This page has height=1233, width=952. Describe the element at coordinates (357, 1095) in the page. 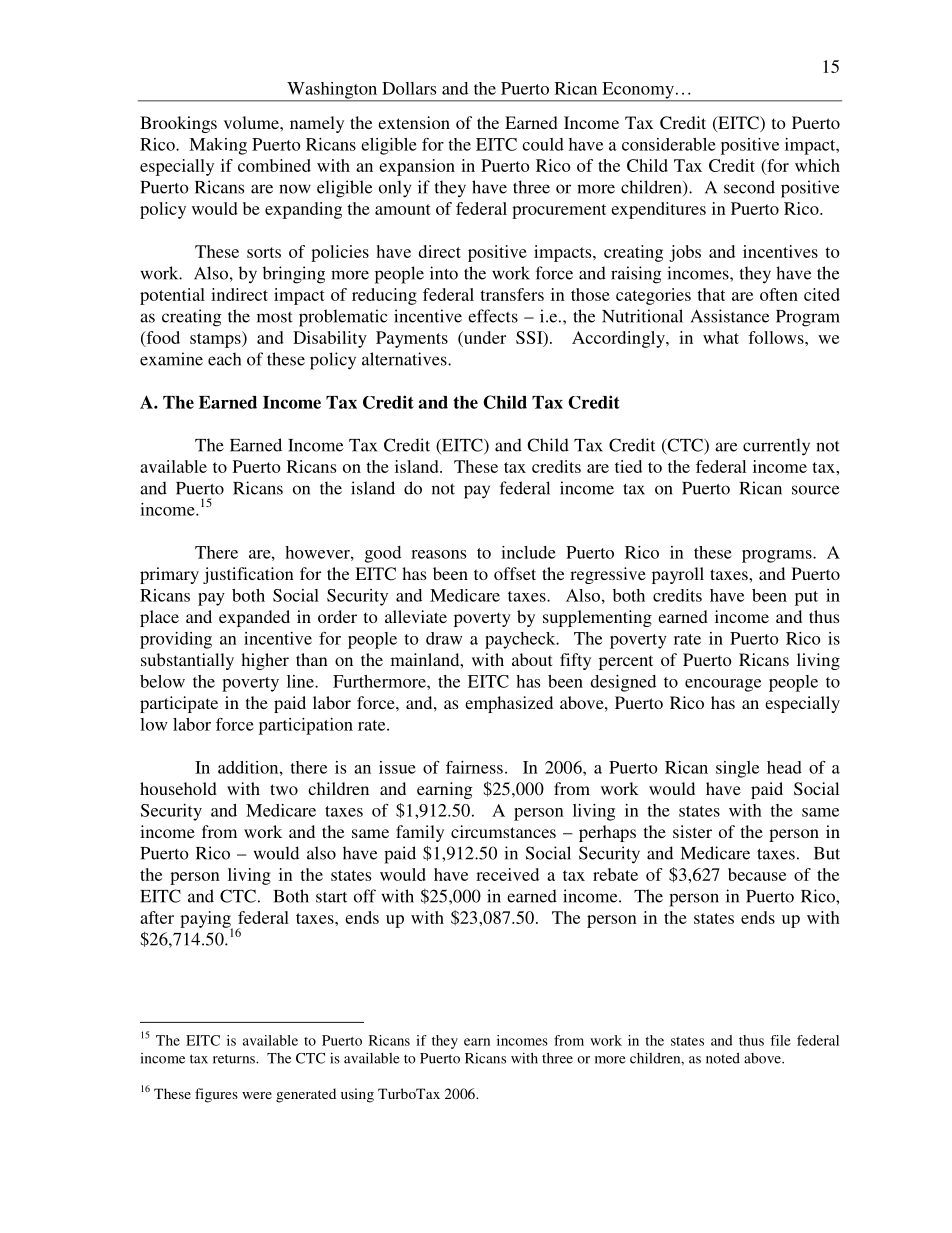

I see `using` at that location.
